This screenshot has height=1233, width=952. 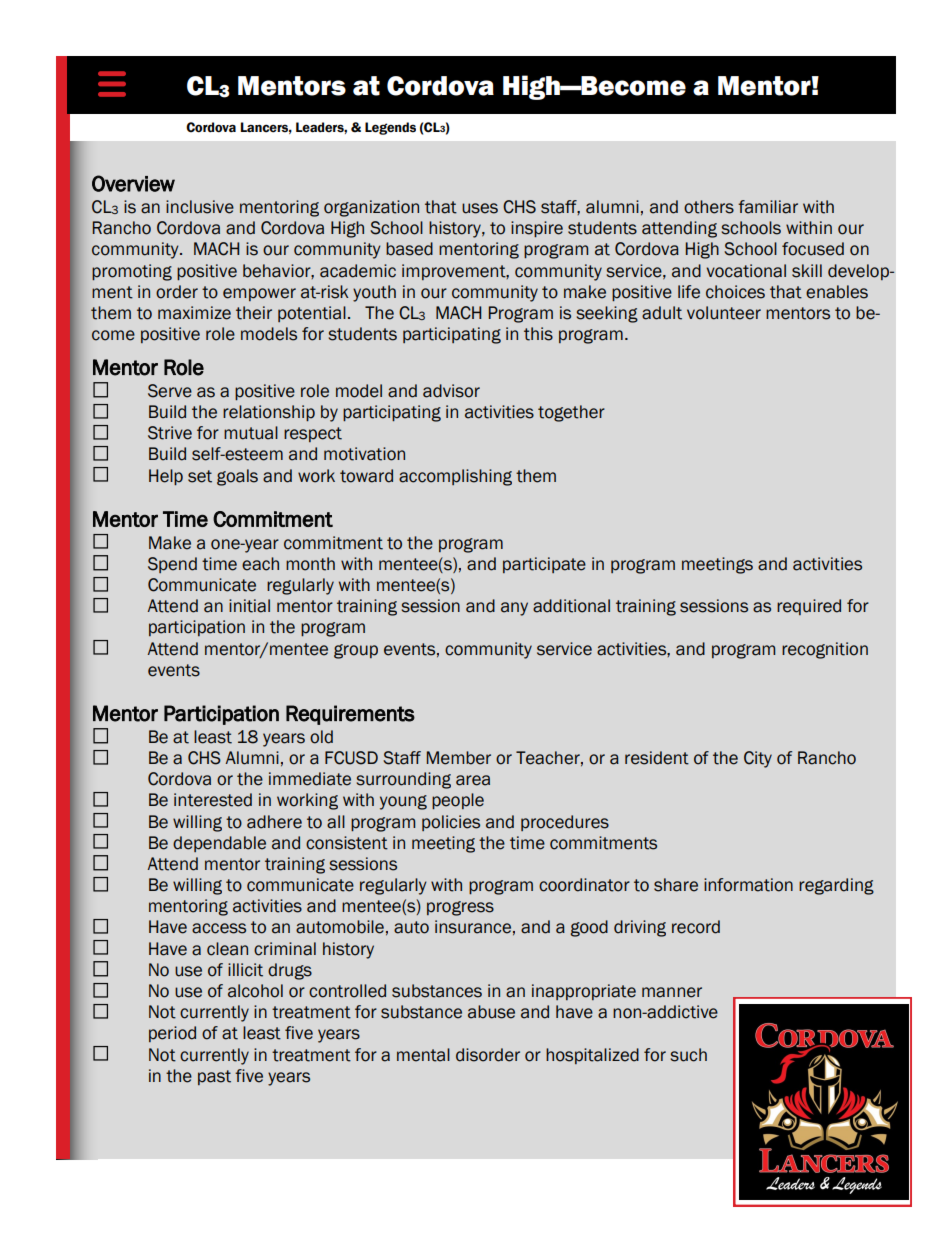 I want to click on inclusive, so click(x=200, y=207).
